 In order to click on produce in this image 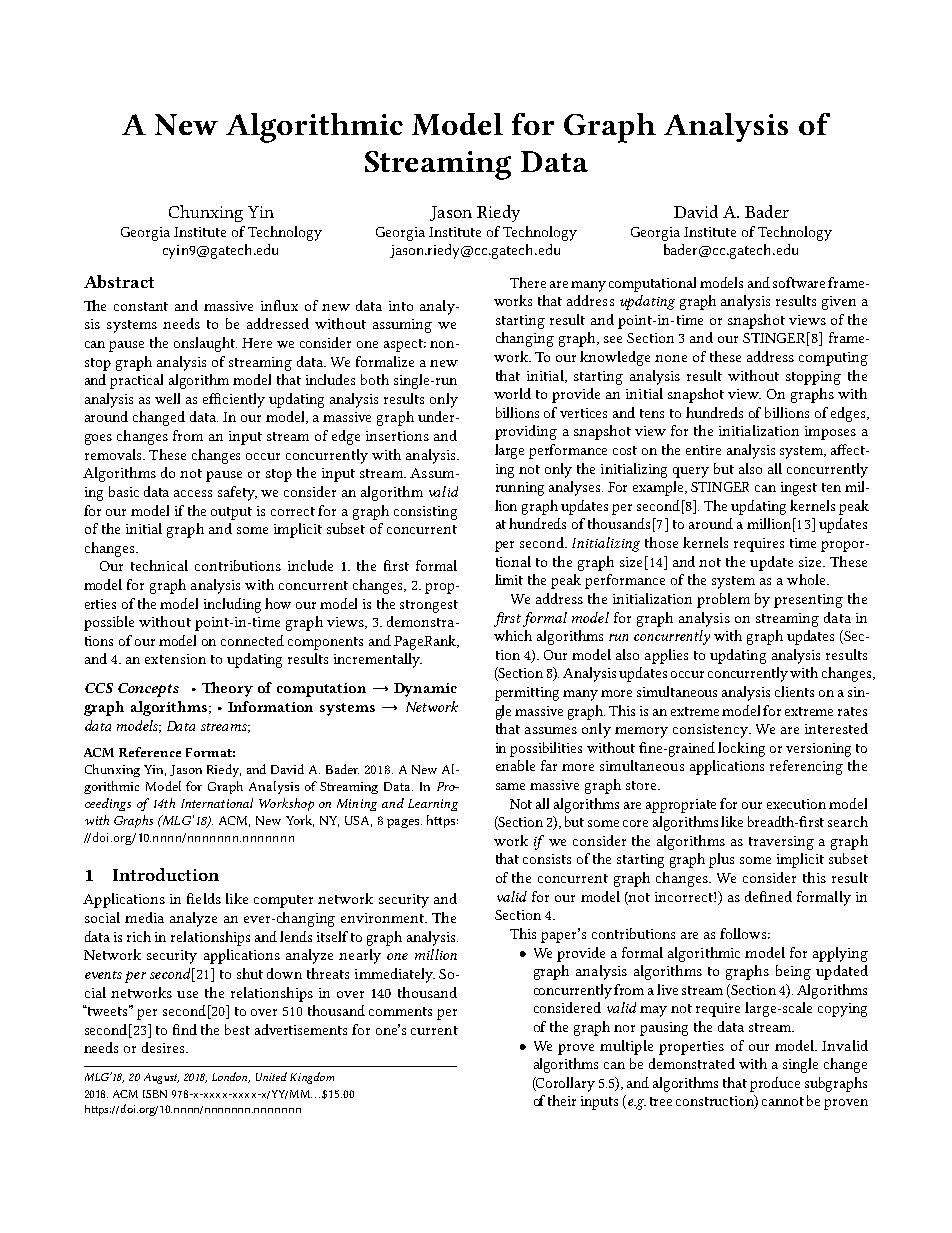, I will do `click(775, 1084)`.
